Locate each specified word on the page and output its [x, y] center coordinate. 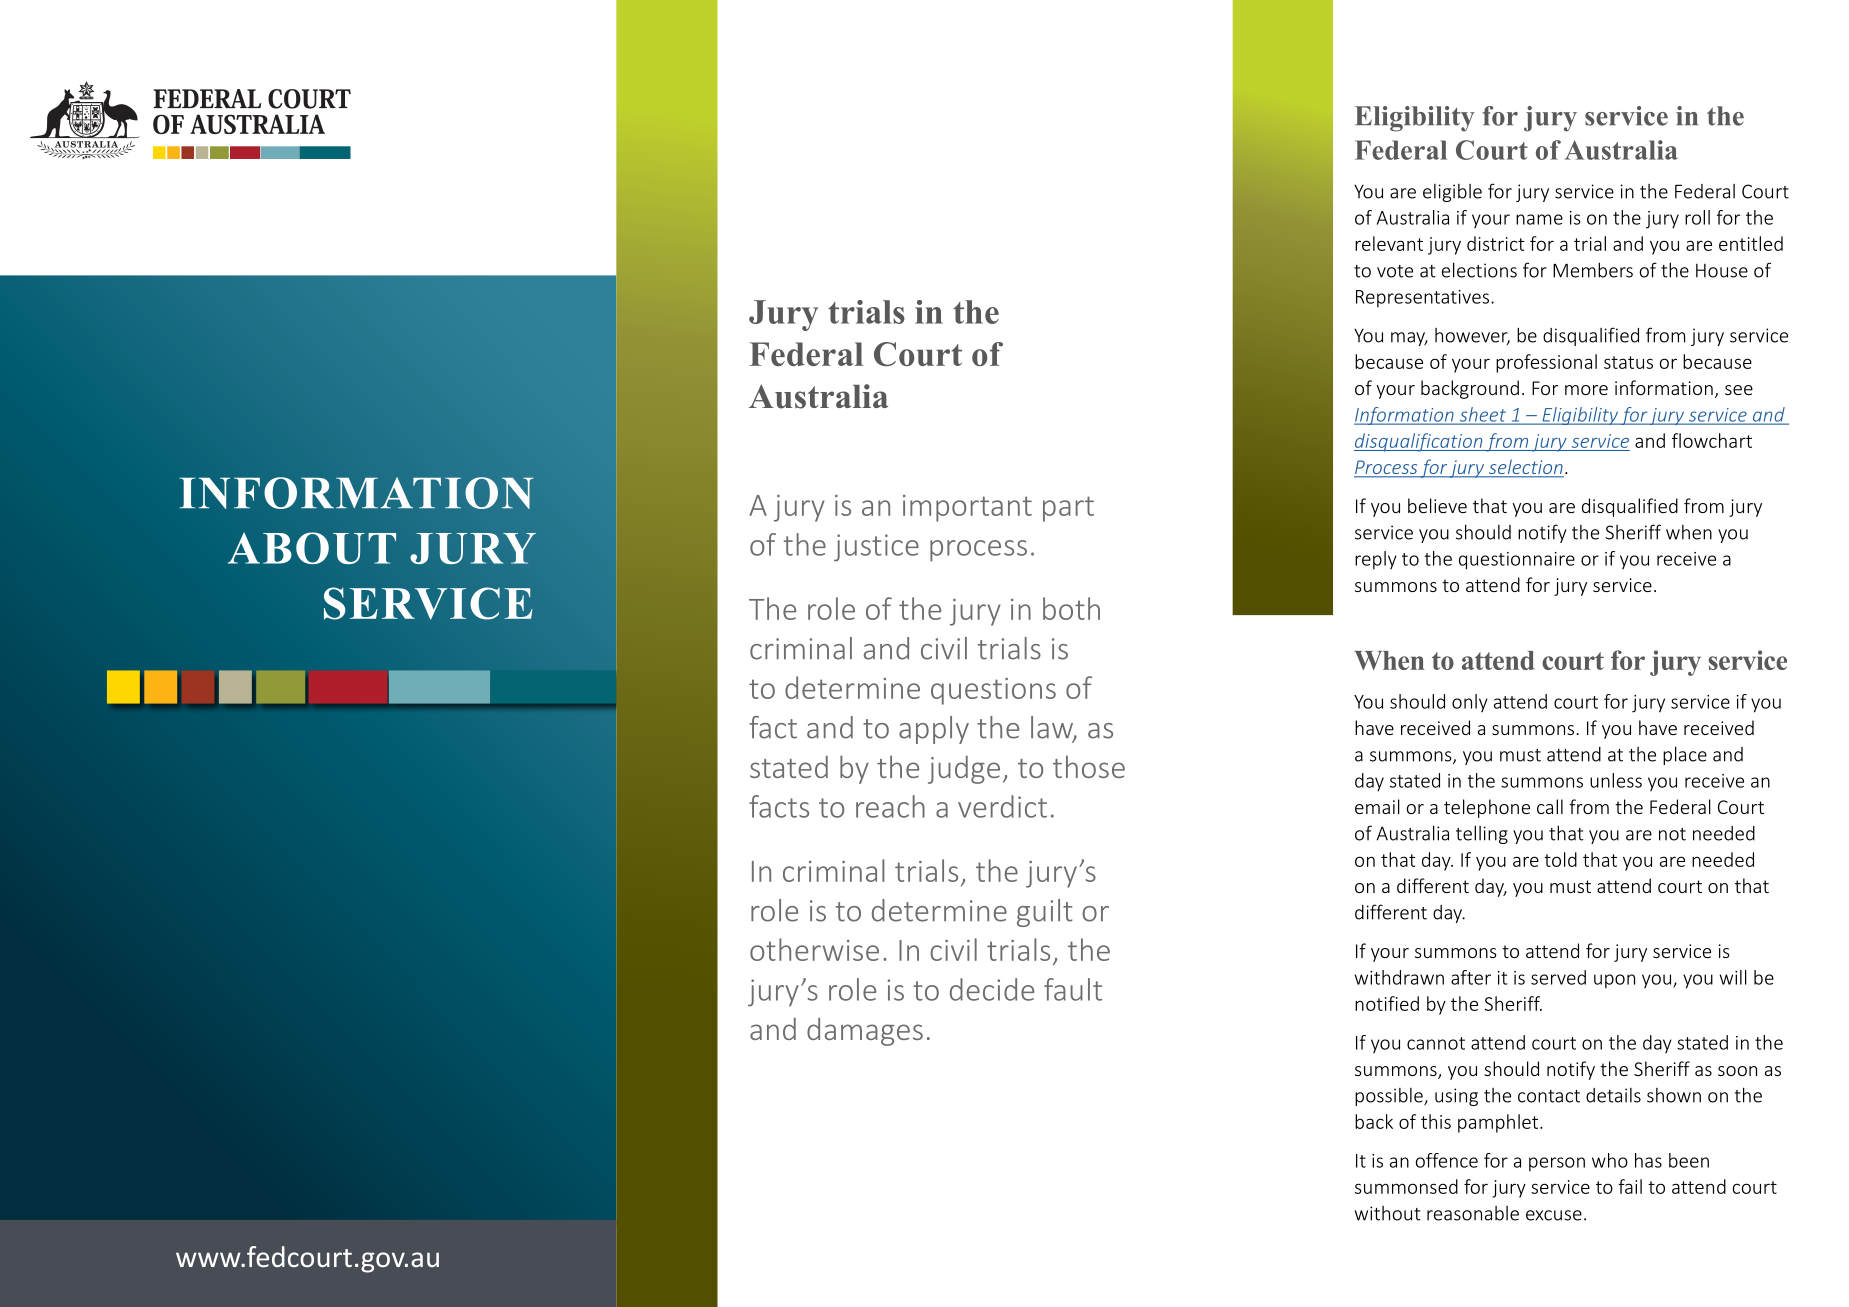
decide [992, 989]
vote [1395, 271]
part [1068, 509]
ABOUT [312, 548]
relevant [1389, 243]
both [1071, 608]
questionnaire [1517, 561]
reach [890, 806]
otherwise [814, 949]
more [1586, 390]
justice [876, 548]
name [1539, 219]
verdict [1002, 806]
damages [865, 1032]
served [1558, 977]
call [1550, 806]
